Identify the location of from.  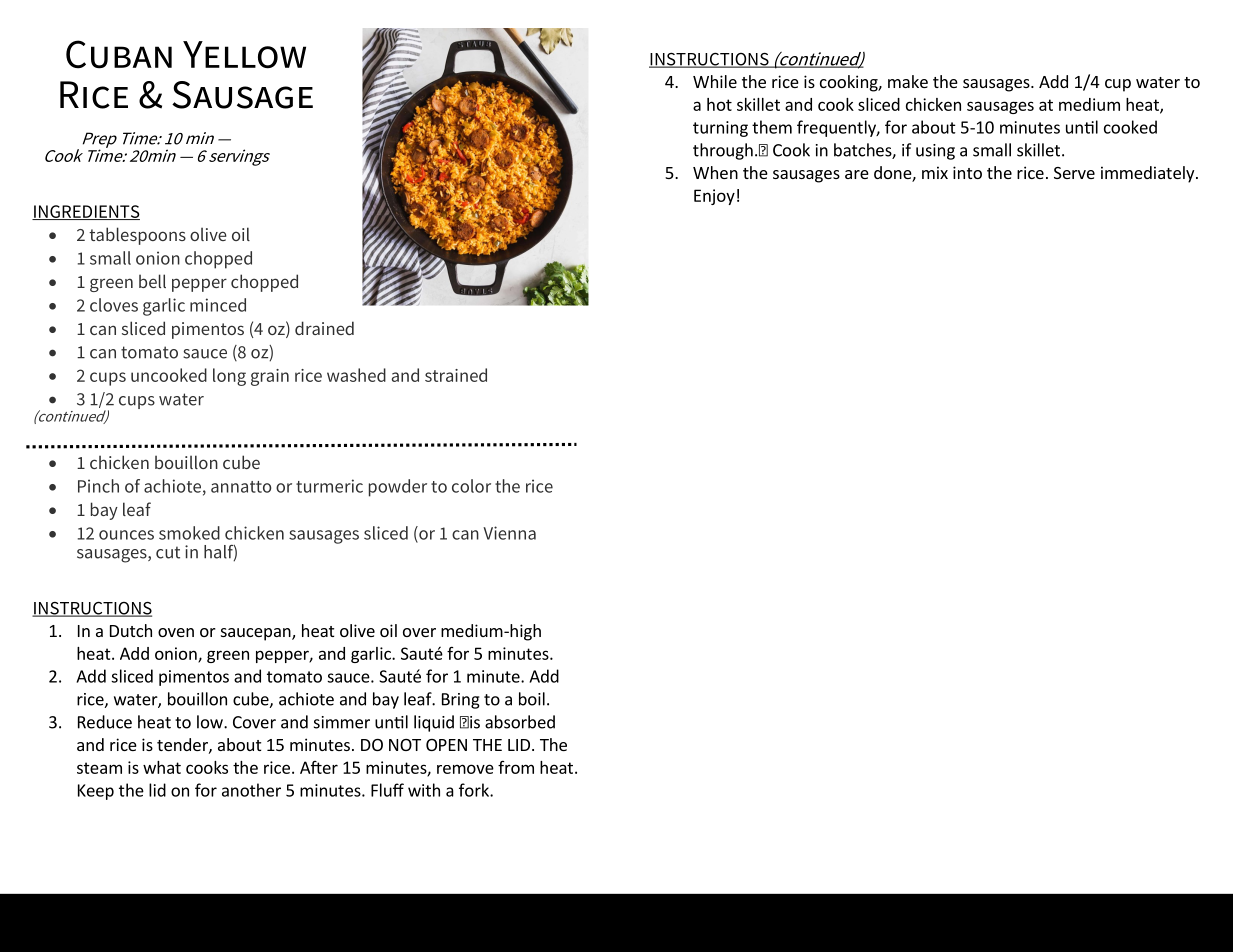
(516, 767).
